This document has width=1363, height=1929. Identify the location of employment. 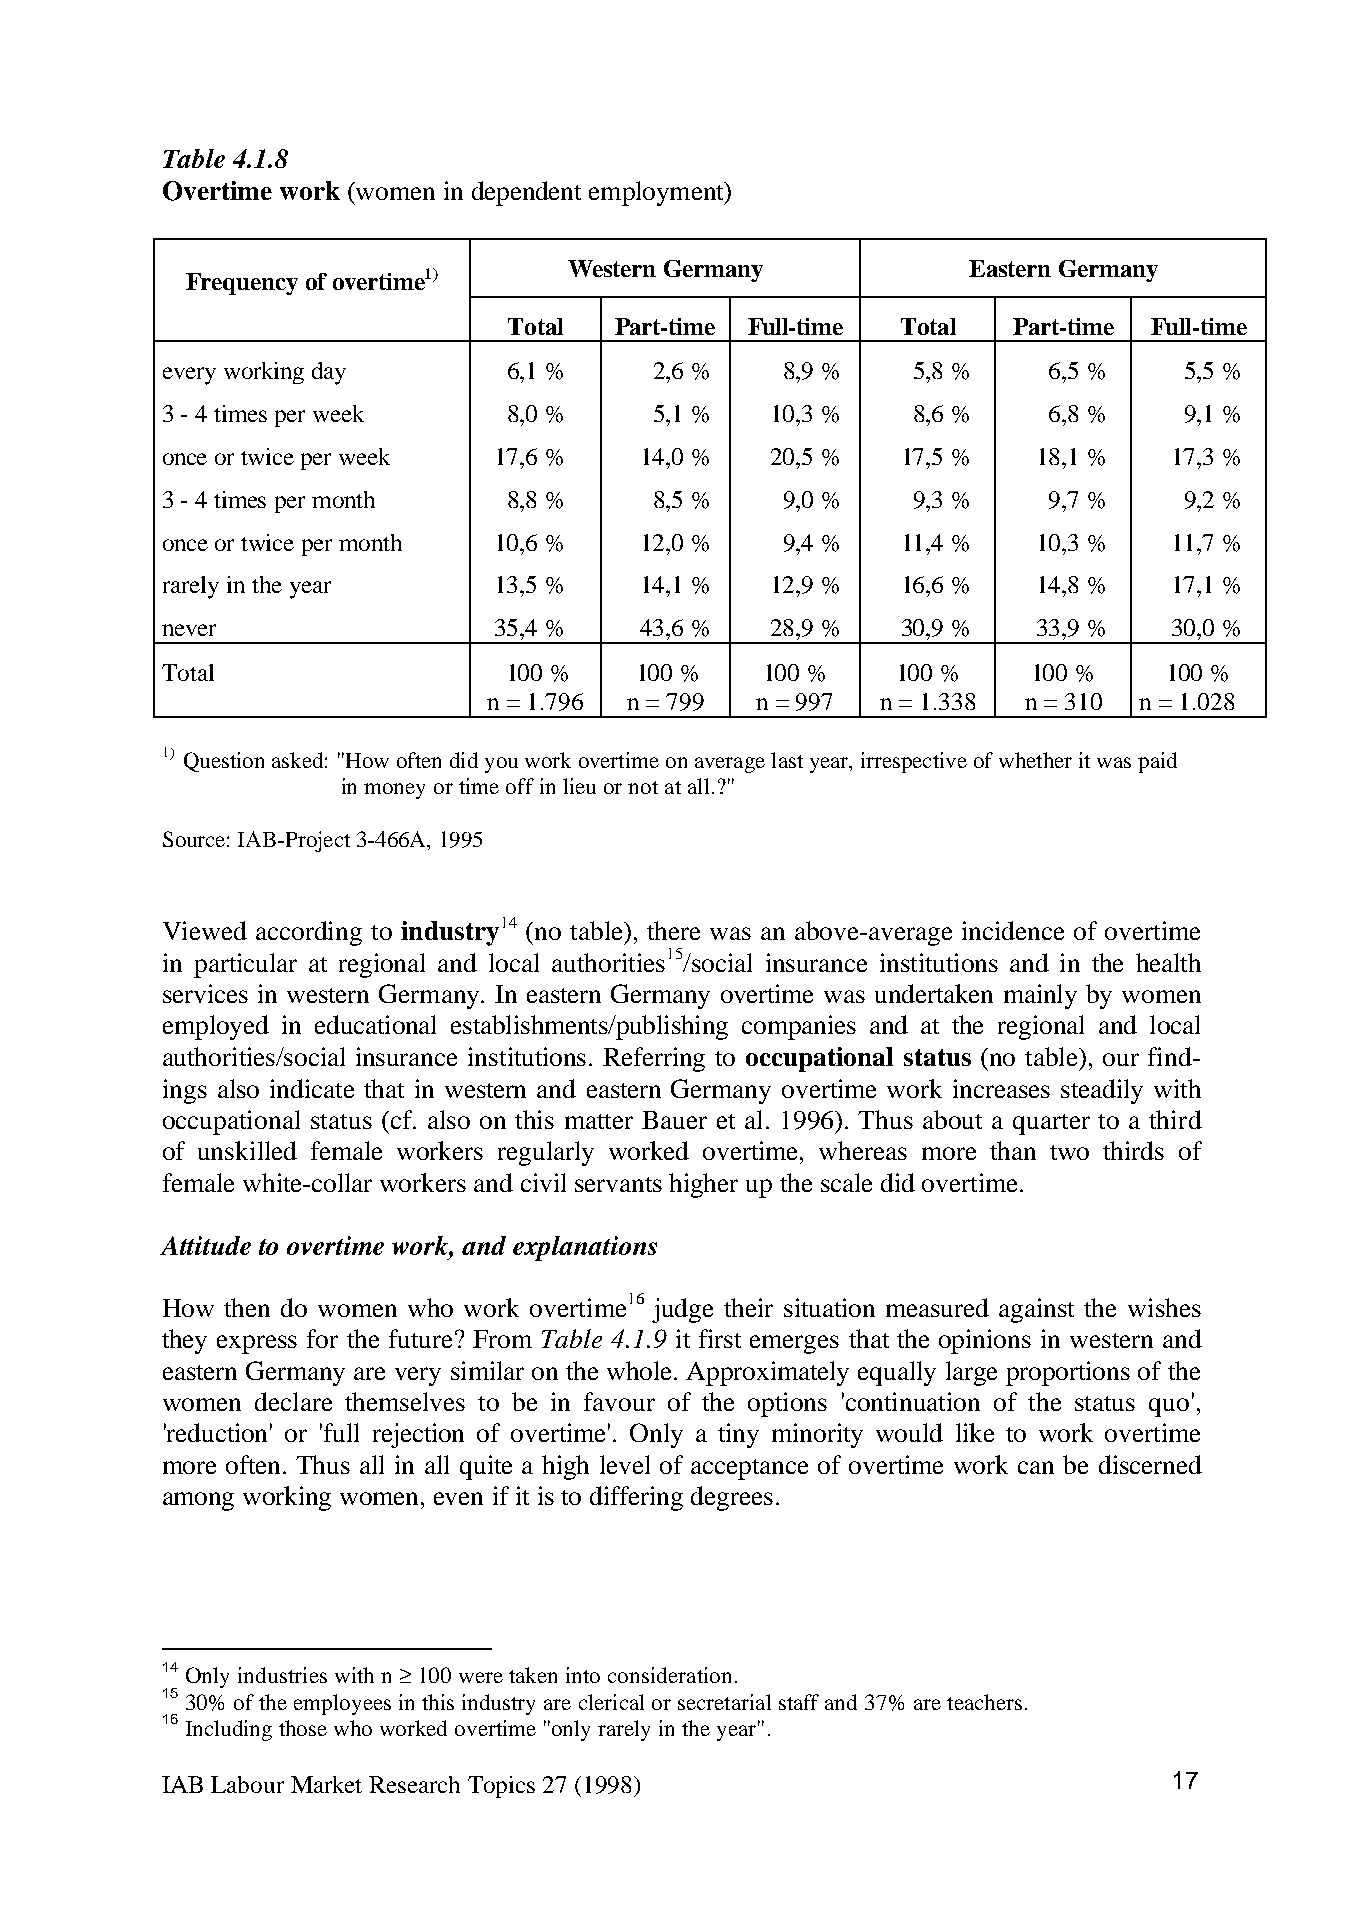
(657, 193).
